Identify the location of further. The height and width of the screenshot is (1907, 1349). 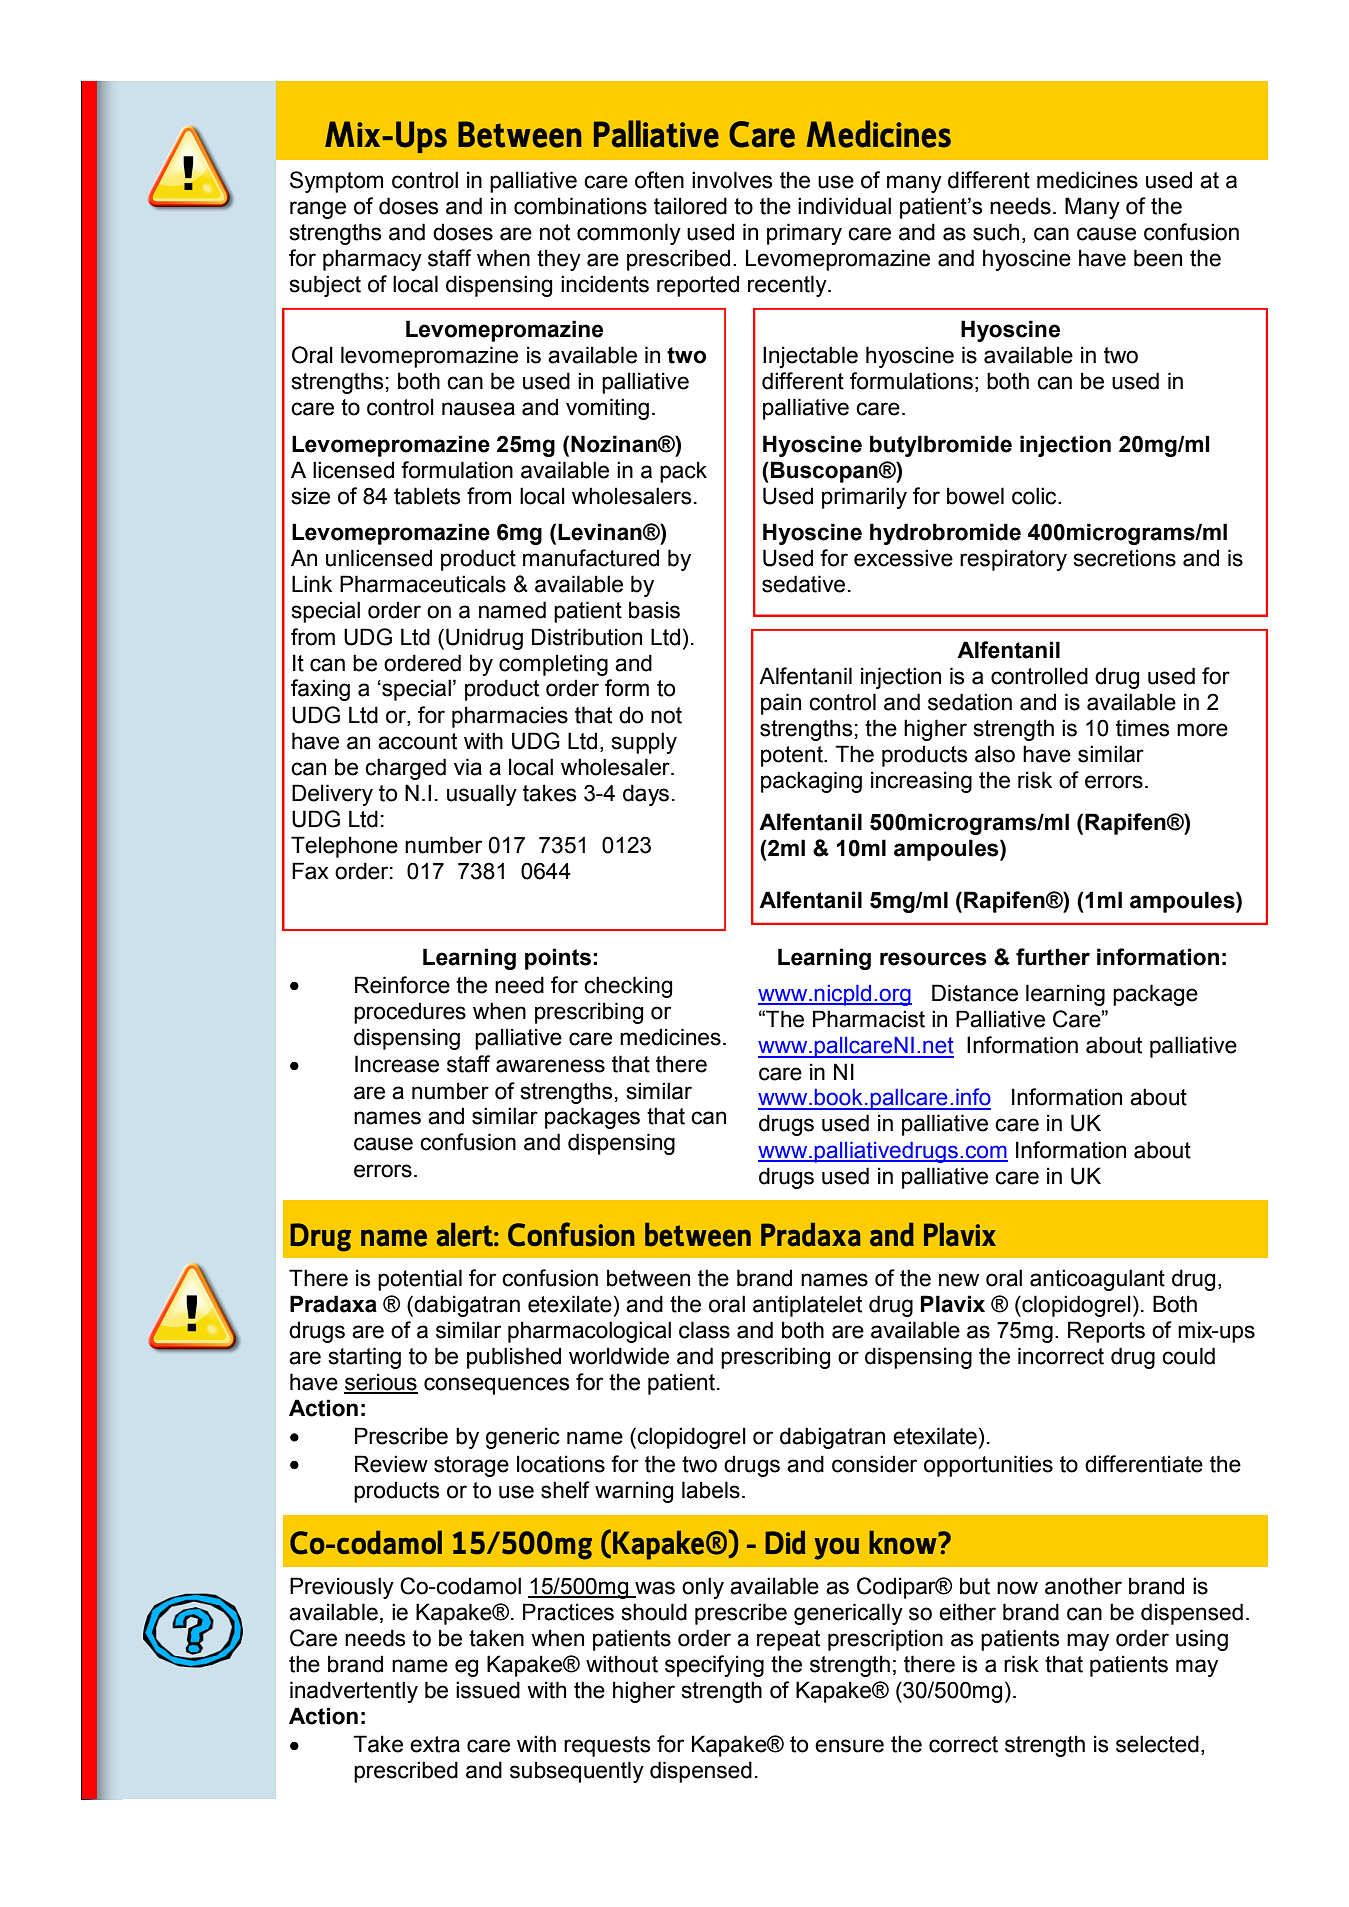
(1053, 957).
